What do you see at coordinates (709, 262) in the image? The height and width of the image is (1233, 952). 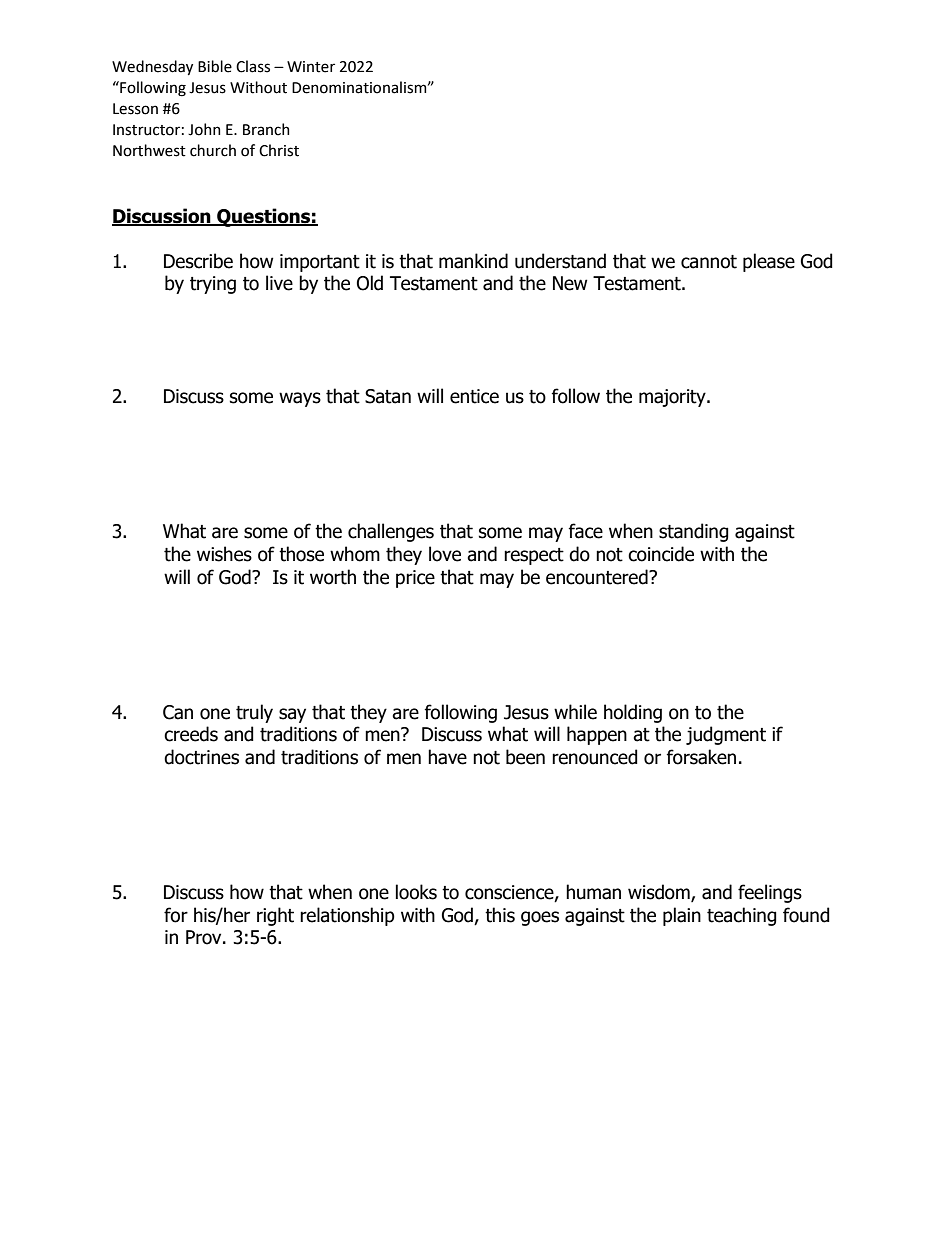 I see `cannot` at bounding box center [709, 262].
